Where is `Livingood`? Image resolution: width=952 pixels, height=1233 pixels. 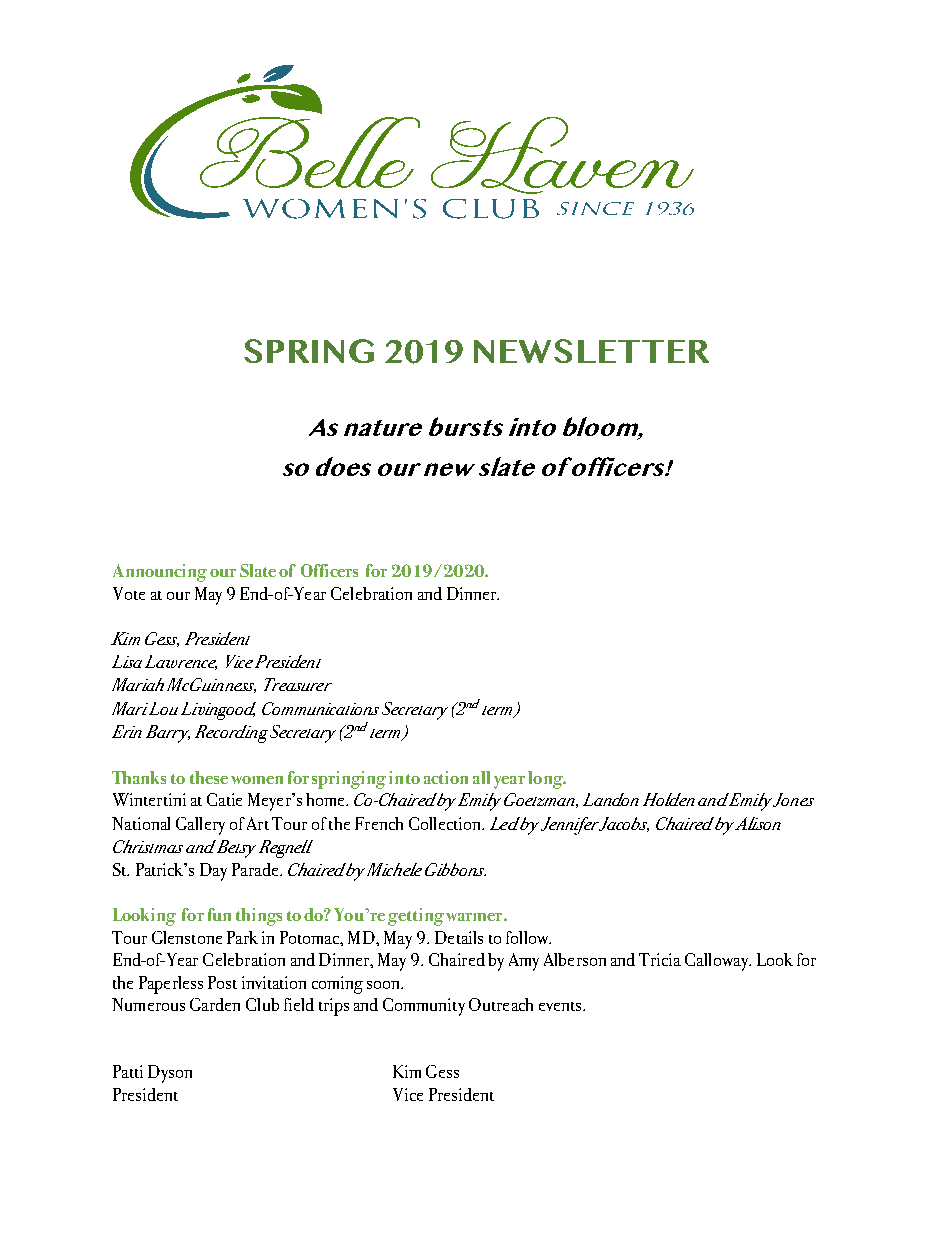
Livingood is located at coordinates (218, 711).
